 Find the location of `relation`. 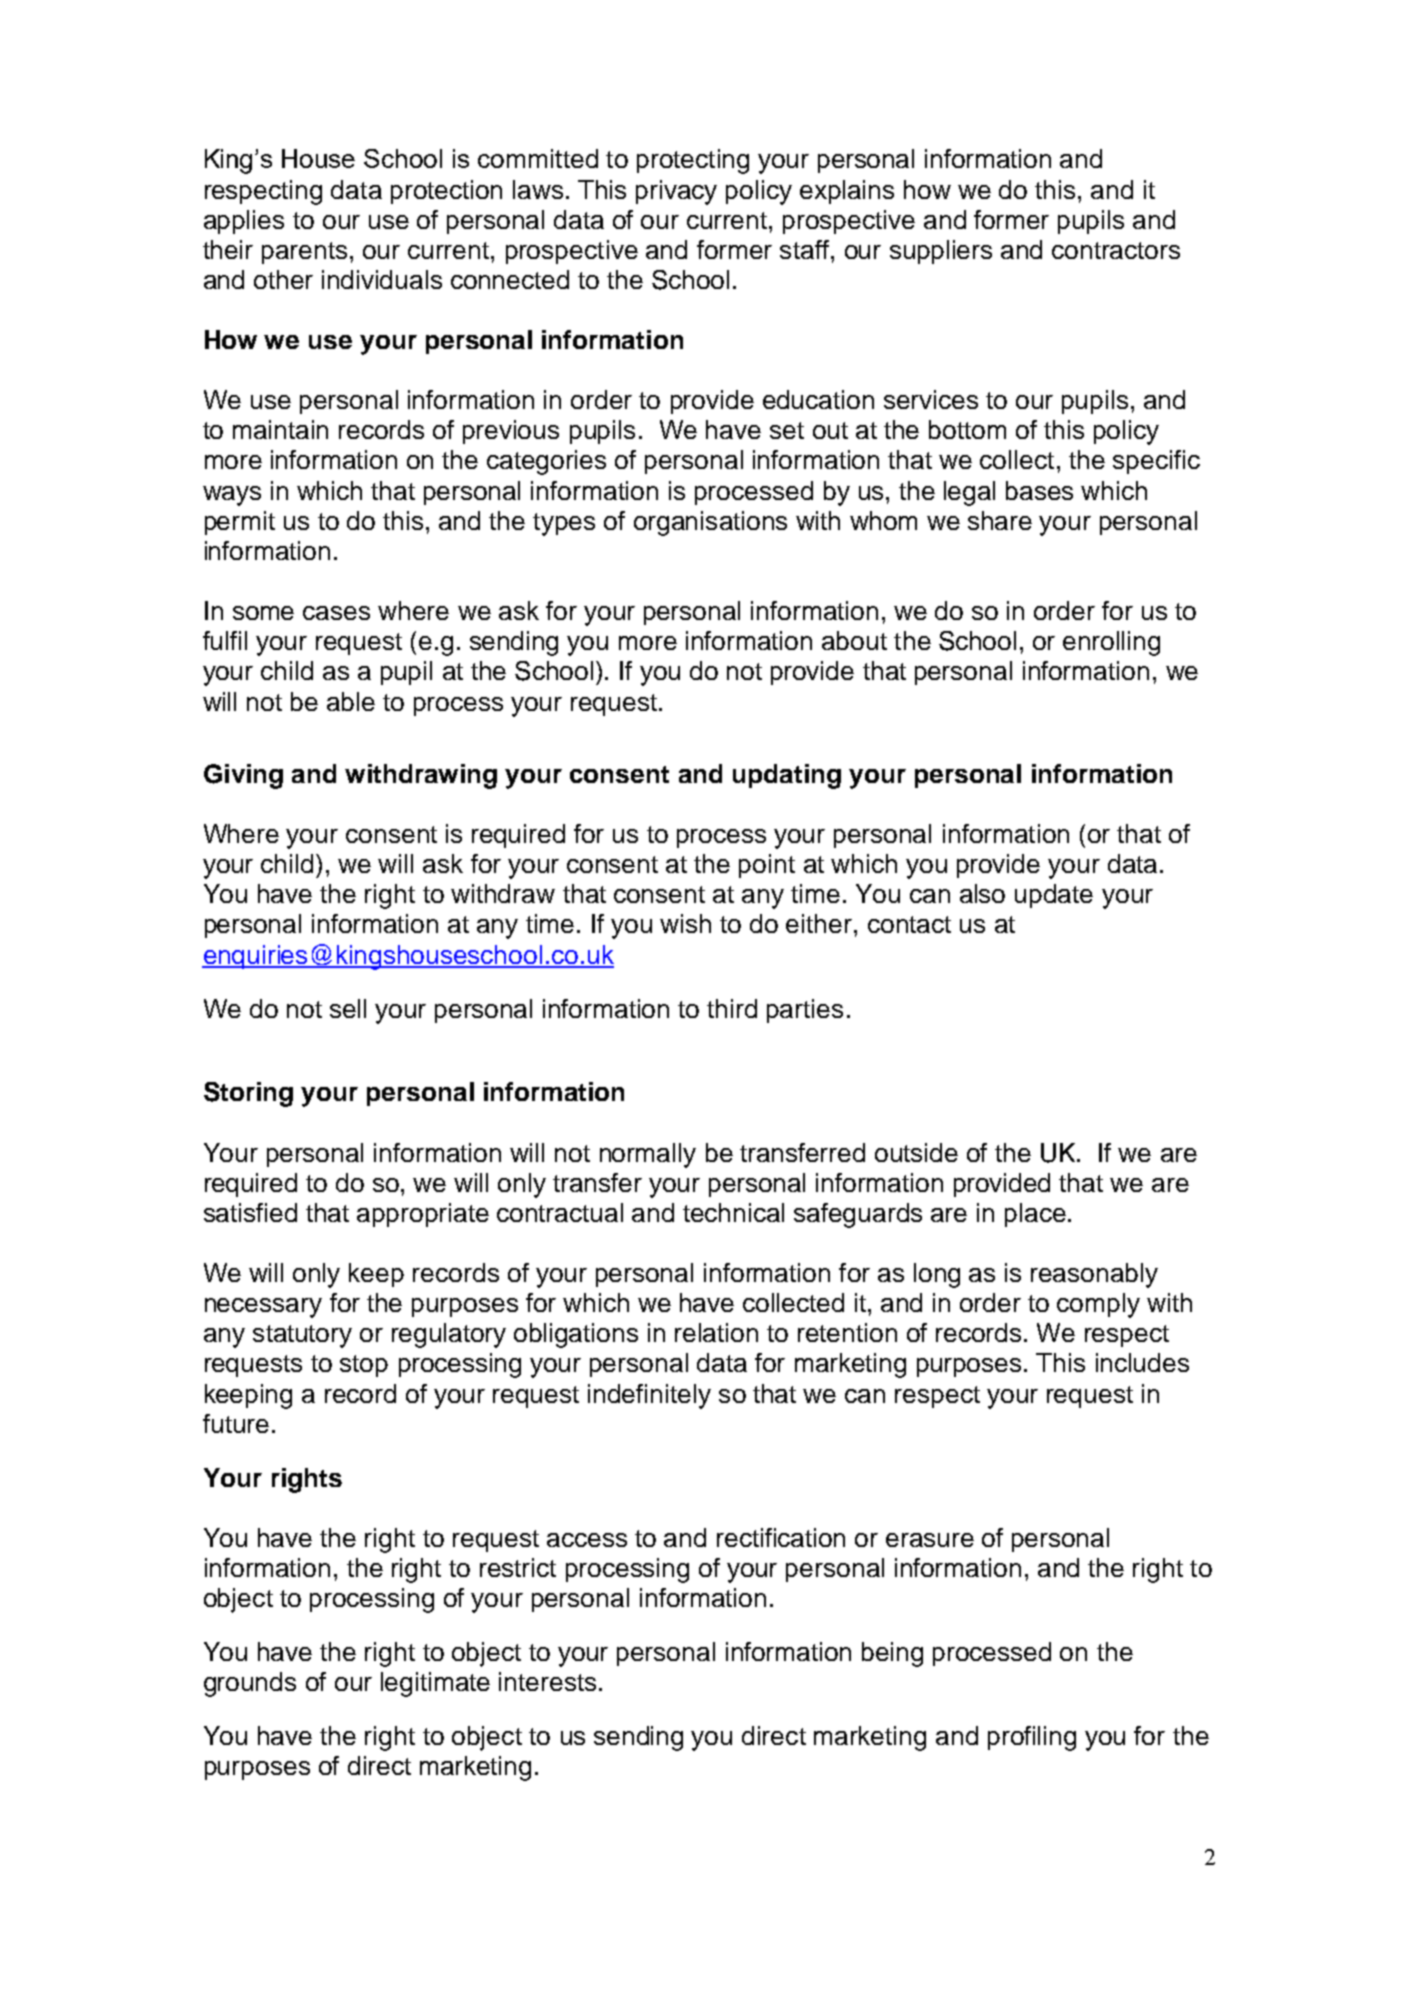

relation is located at coordinates (716, 1332).
